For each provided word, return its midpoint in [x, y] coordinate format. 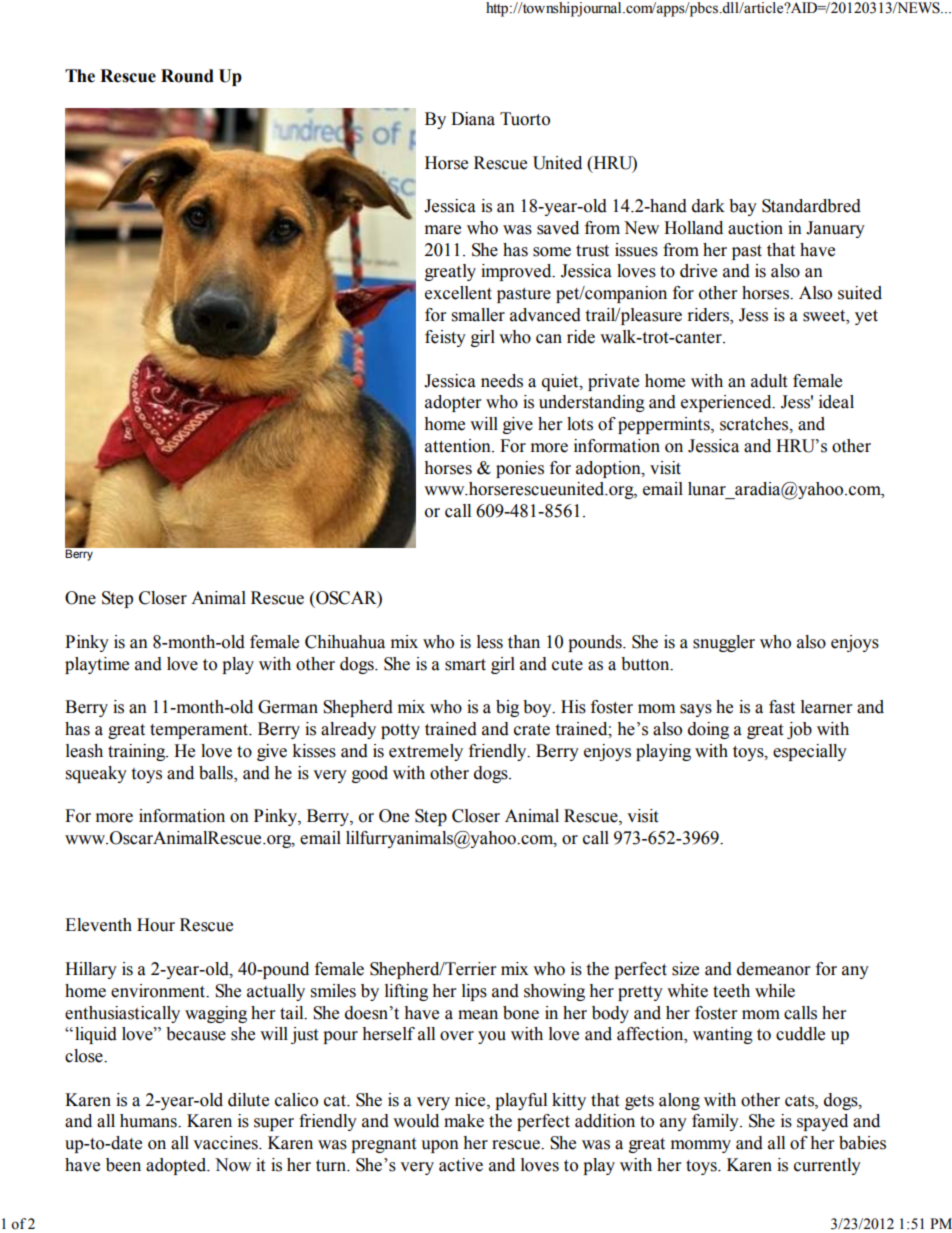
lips [474, 992]
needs [502, 381]
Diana [473, 119]
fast [782, 707]
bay [743, 207]
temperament [200, 731]
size [685, 969]
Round [187, 76]
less [490, 642]
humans [149, 1121]
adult [769, 381]
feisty [445, 338]
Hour [156, 925]
